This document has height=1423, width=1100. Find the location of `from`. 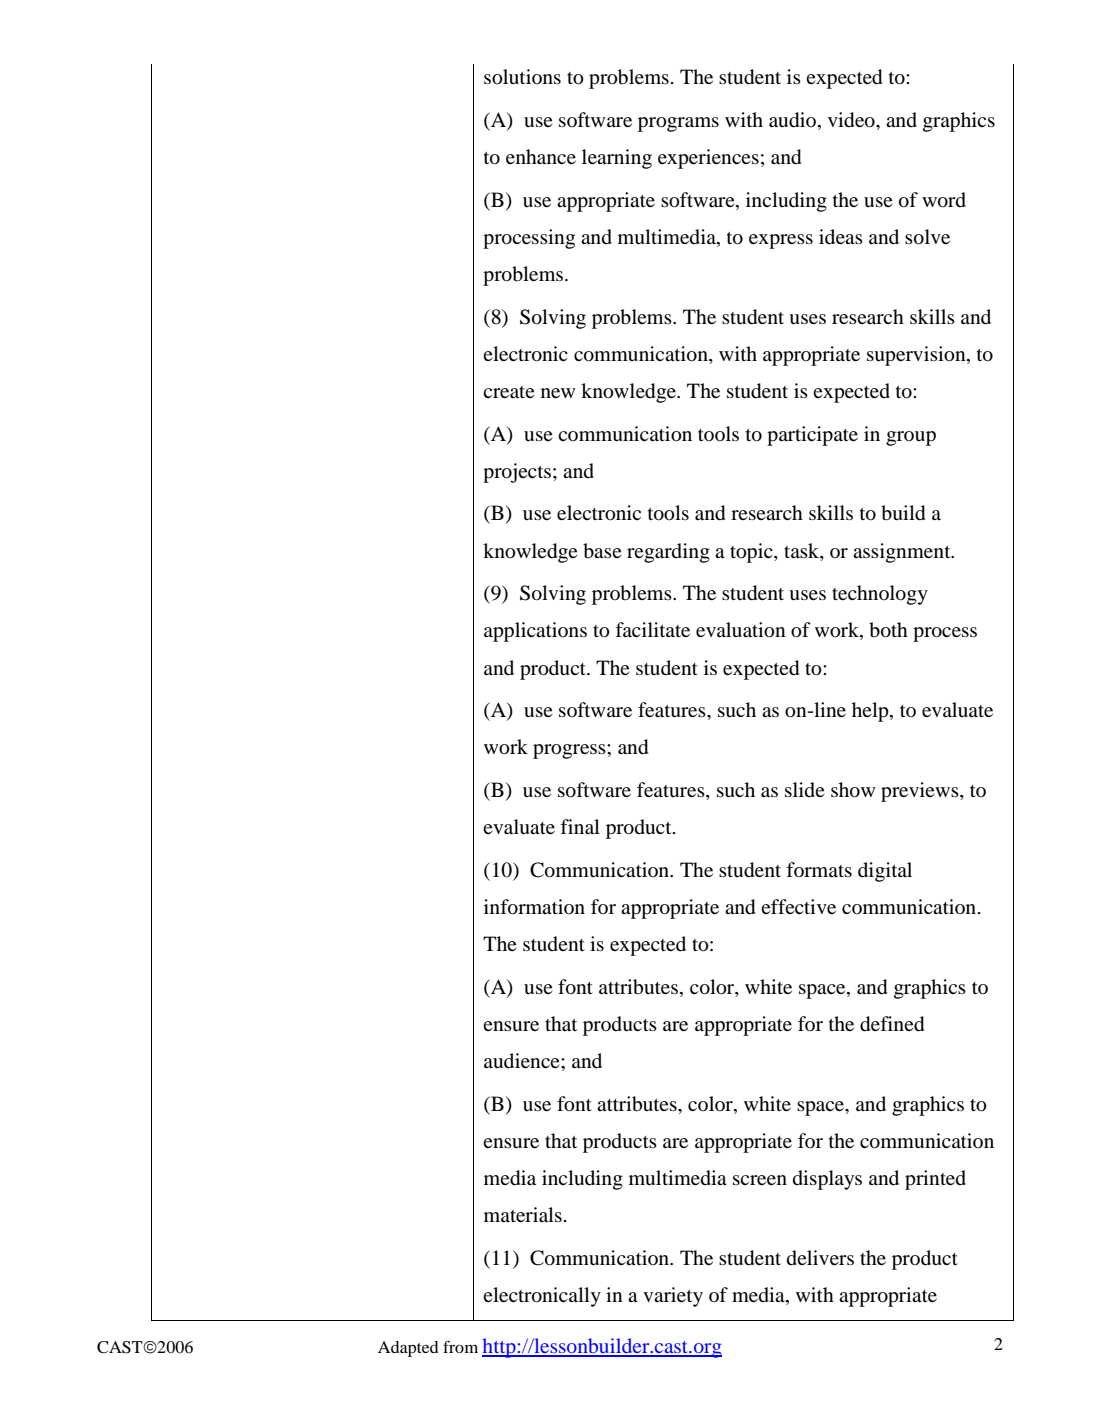

from is located at coordinates (460, 1347).
